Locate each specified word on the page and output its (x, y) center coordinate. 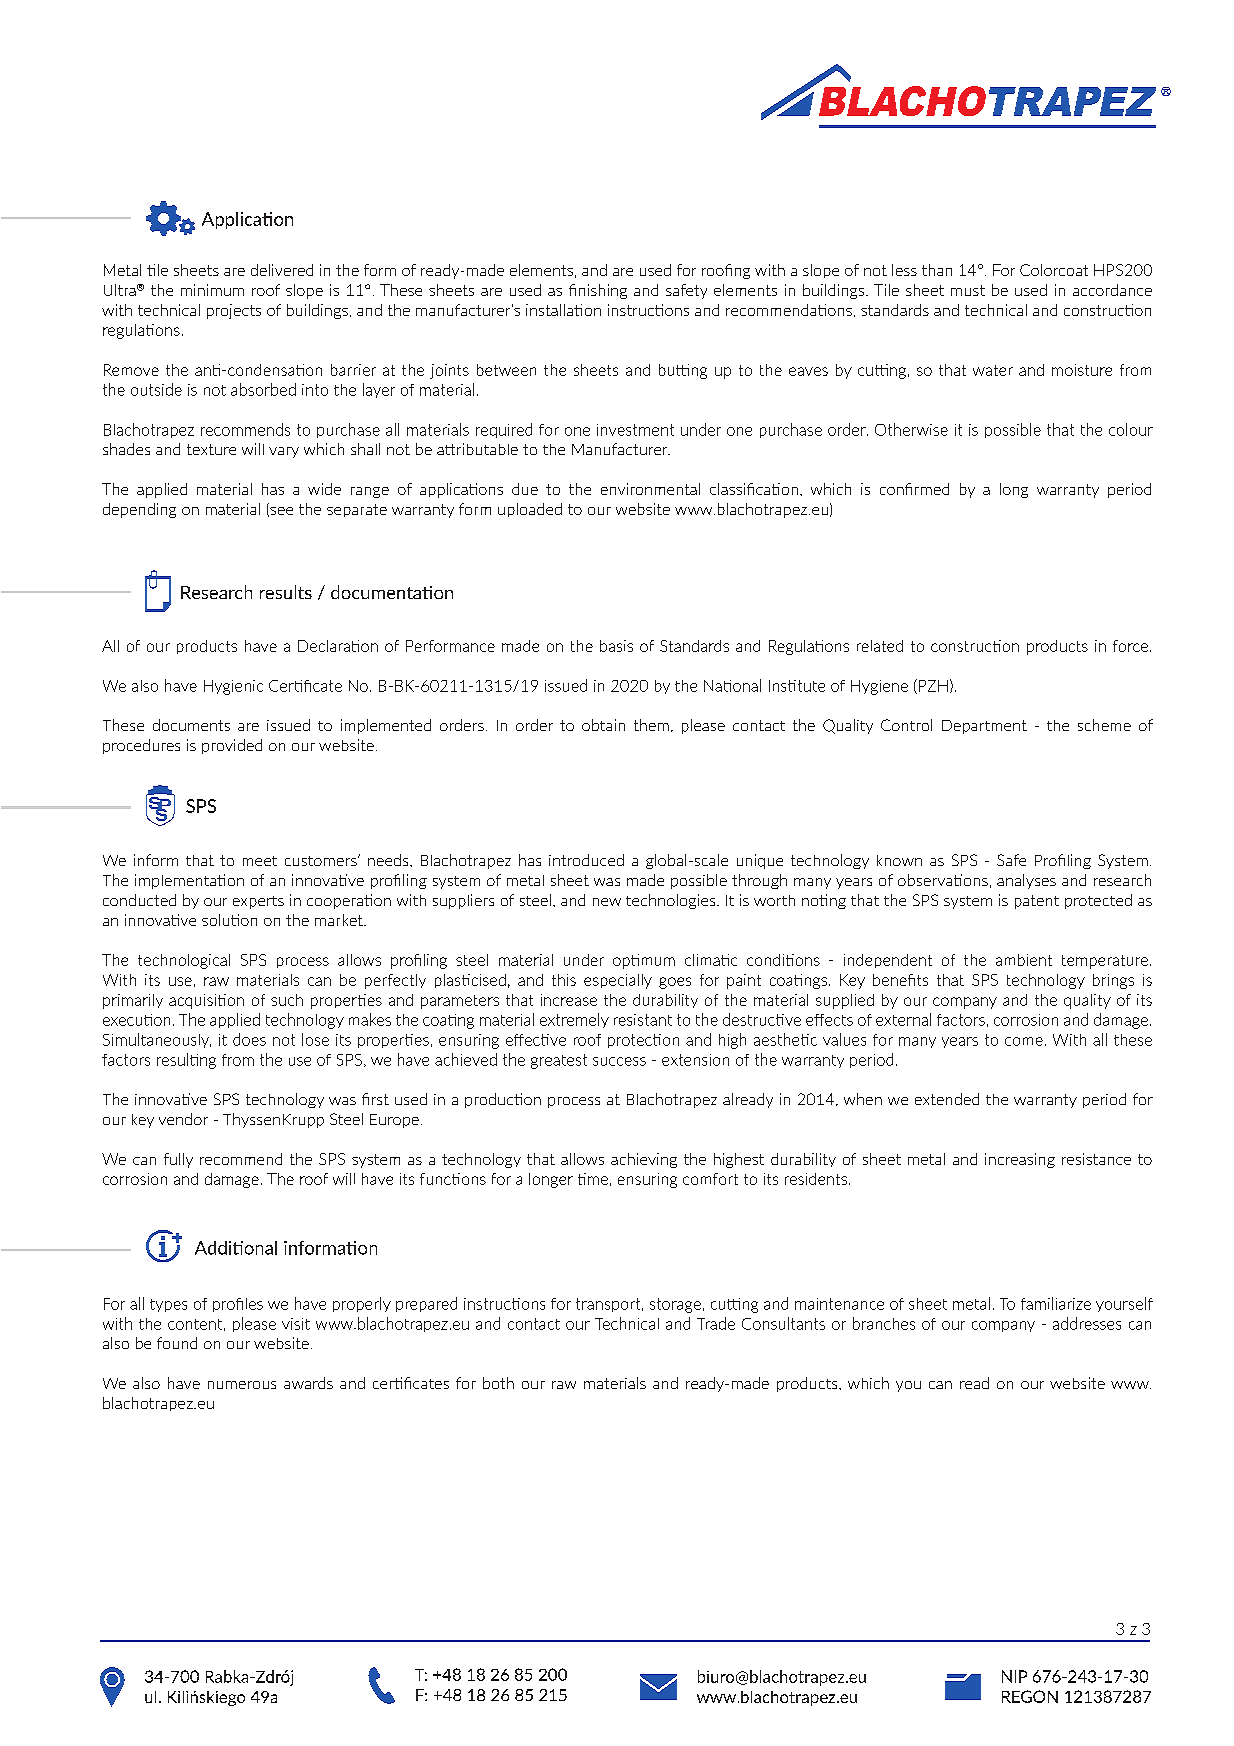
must (968, 290)
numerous (242, 1385)
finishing (598, 291)
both (498, 1383)
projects (234, 311)
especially (618, 981)
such (287, 1000)
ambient (1024, 960)
